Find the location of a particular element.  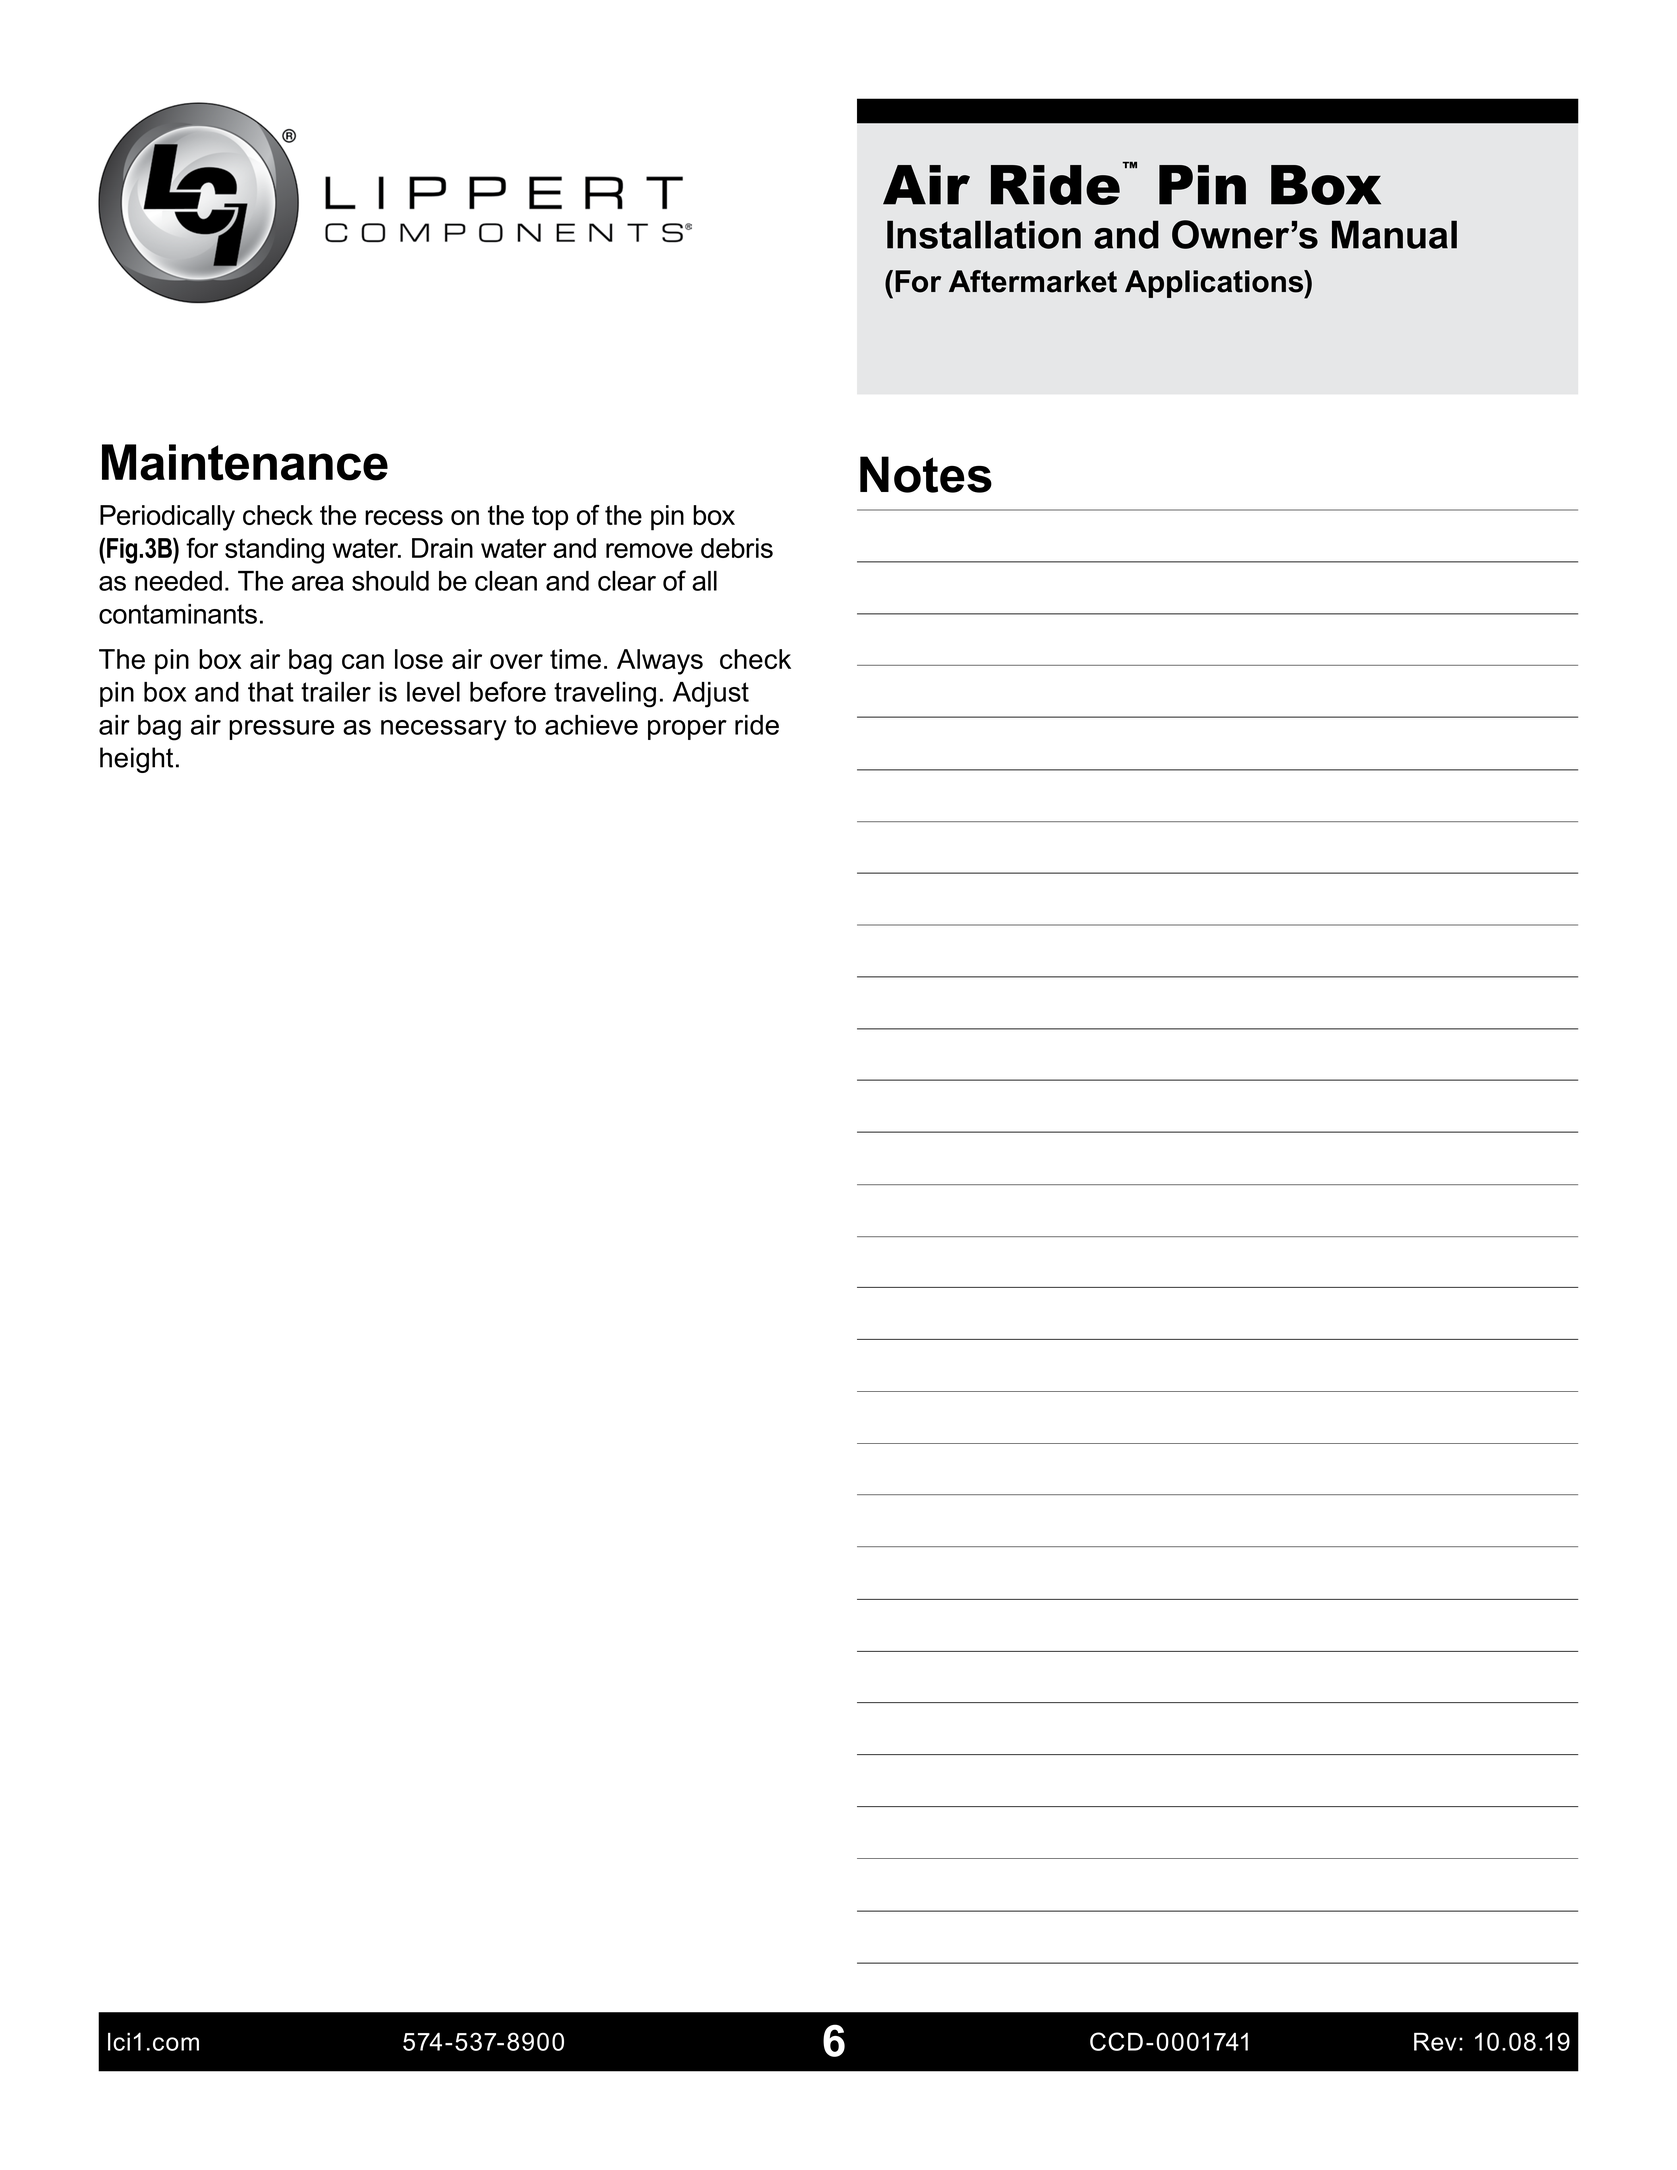

pressure is located at coordinates (281, 730).
